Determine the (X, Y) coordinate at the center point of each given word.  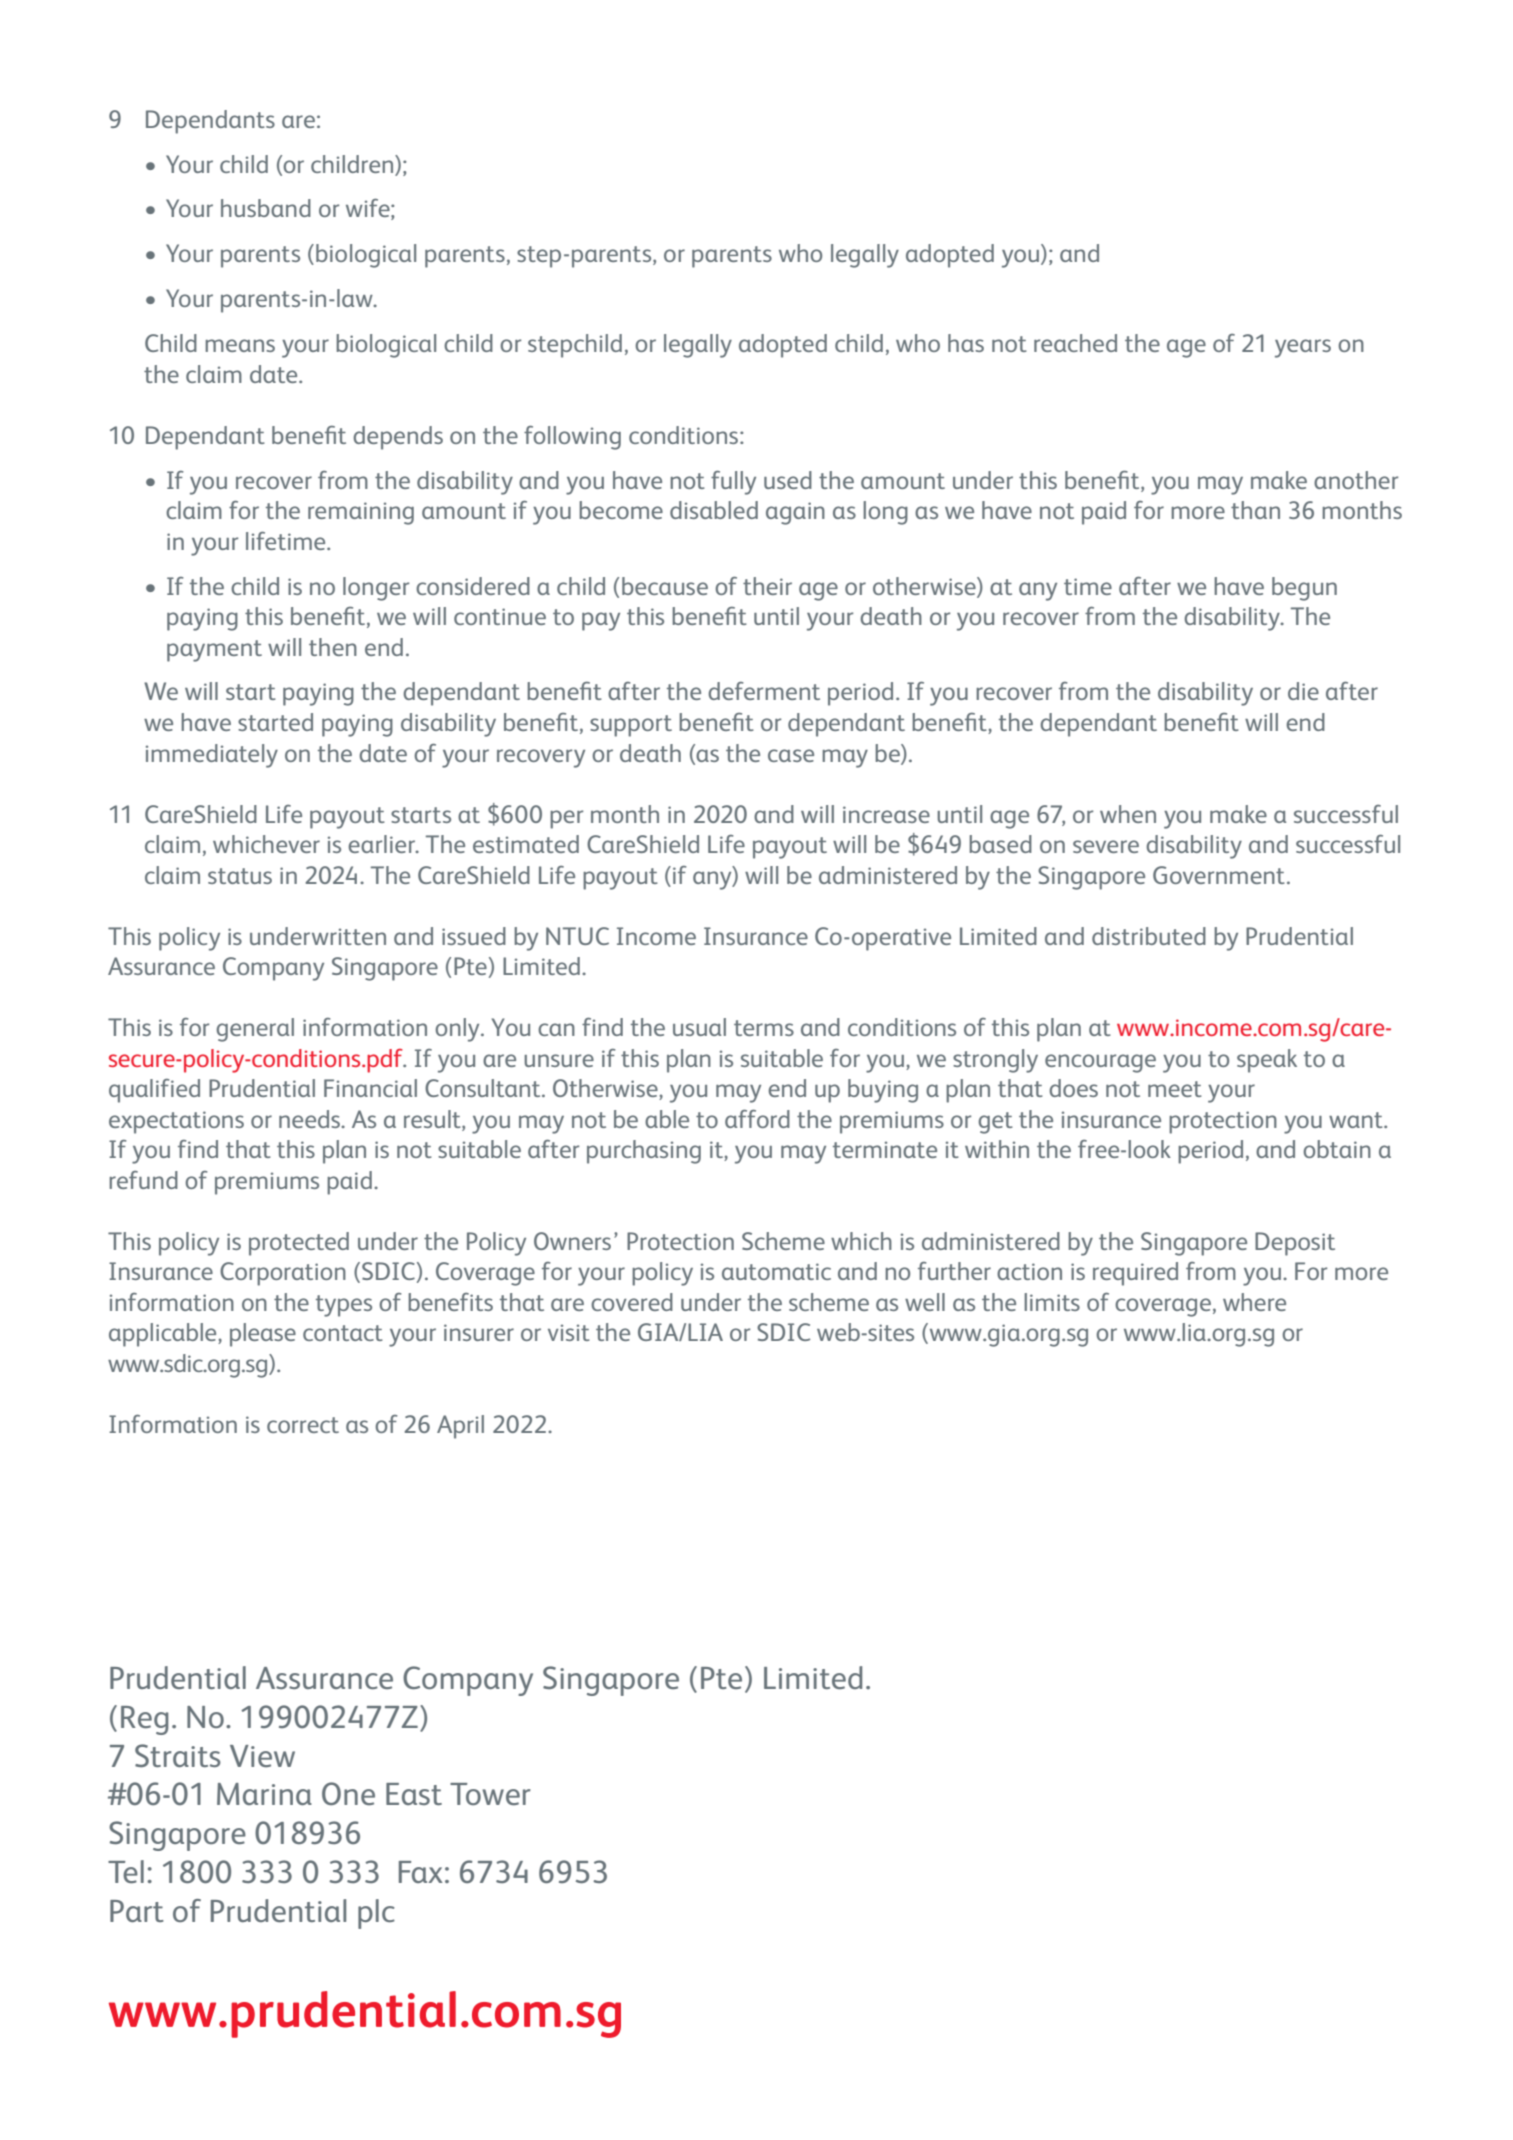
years (1303, 348)
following (572, 438)
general (255, 1030)
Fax (421, 1872)
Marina (264, 1794)
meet (1175, 1089)
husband (266, 208)
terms (764, 1028)
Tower (490, 1794)
